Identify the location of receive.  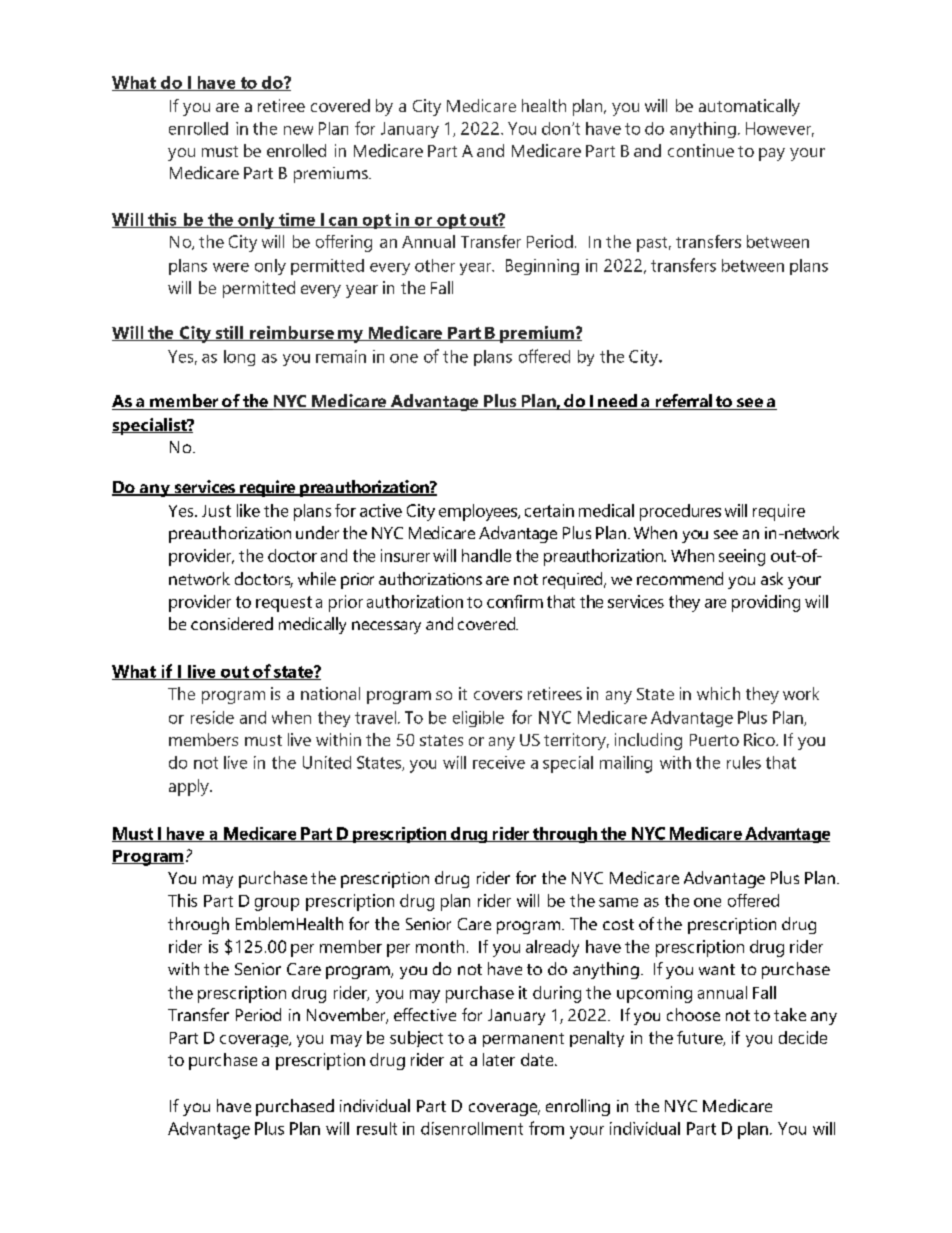
(499, 762).
